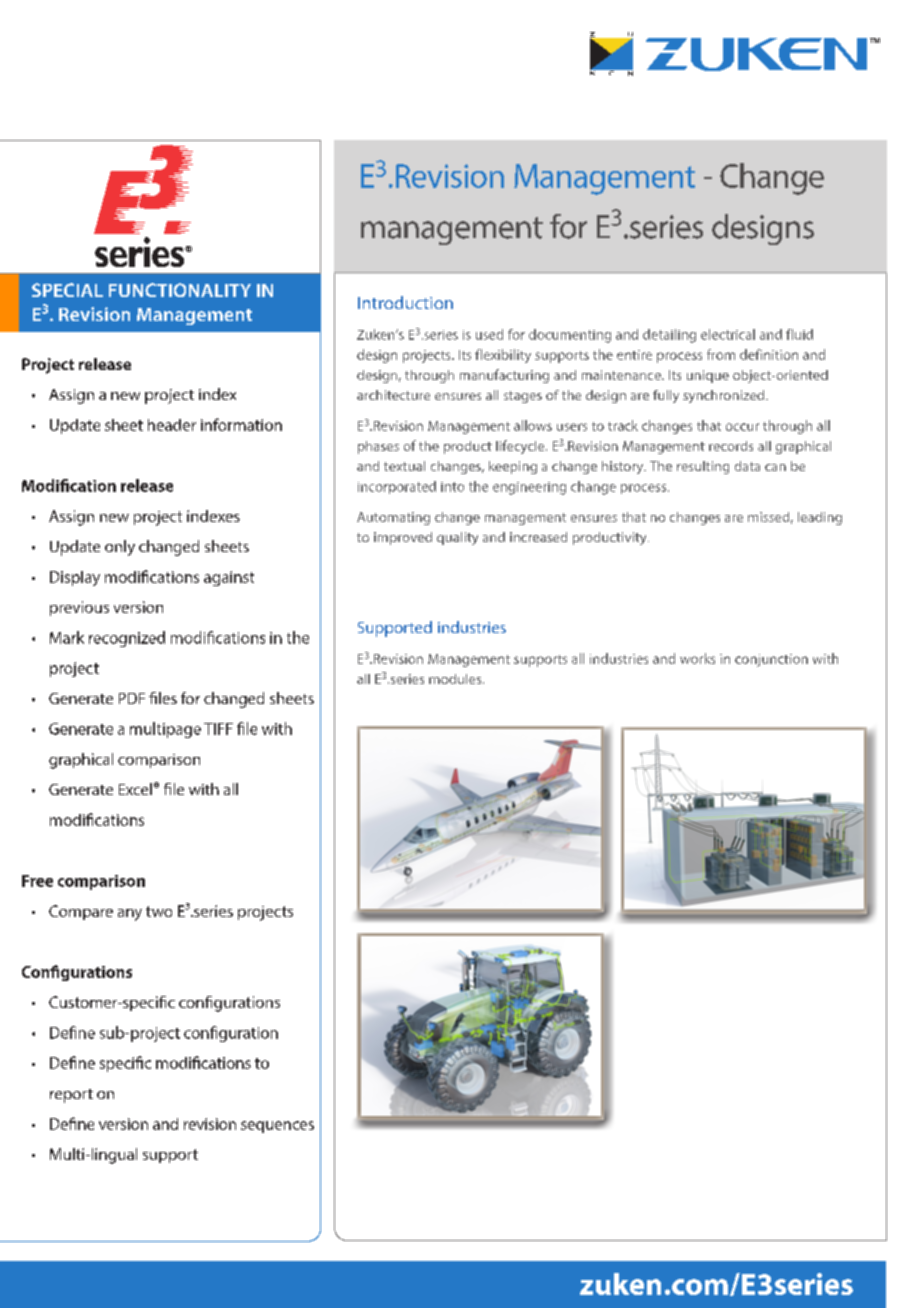 The width and height of the screenshot is (924, 1308). Describe the element at coordinates (393, 518) in the screenshot. I see `Automating` at that location.
